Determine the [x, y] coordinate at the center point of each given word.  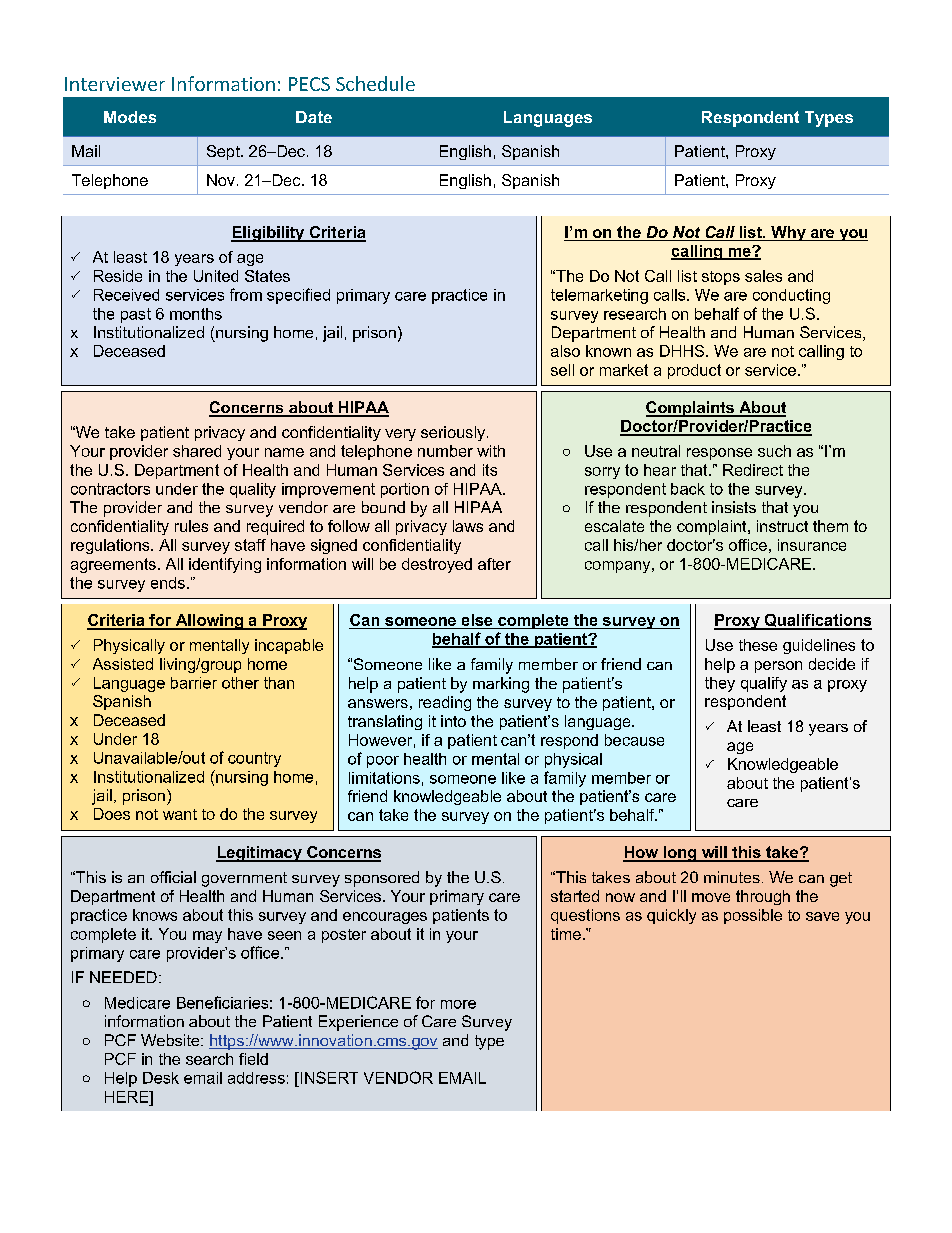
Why [788, 233]
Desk [161, 1078]
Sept [224, 152]
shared [197, 451]
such [774, 451]
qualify [764, 684]
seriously [453, 433]
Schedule [375, 83]
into [453, 721]
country [254, 759]
